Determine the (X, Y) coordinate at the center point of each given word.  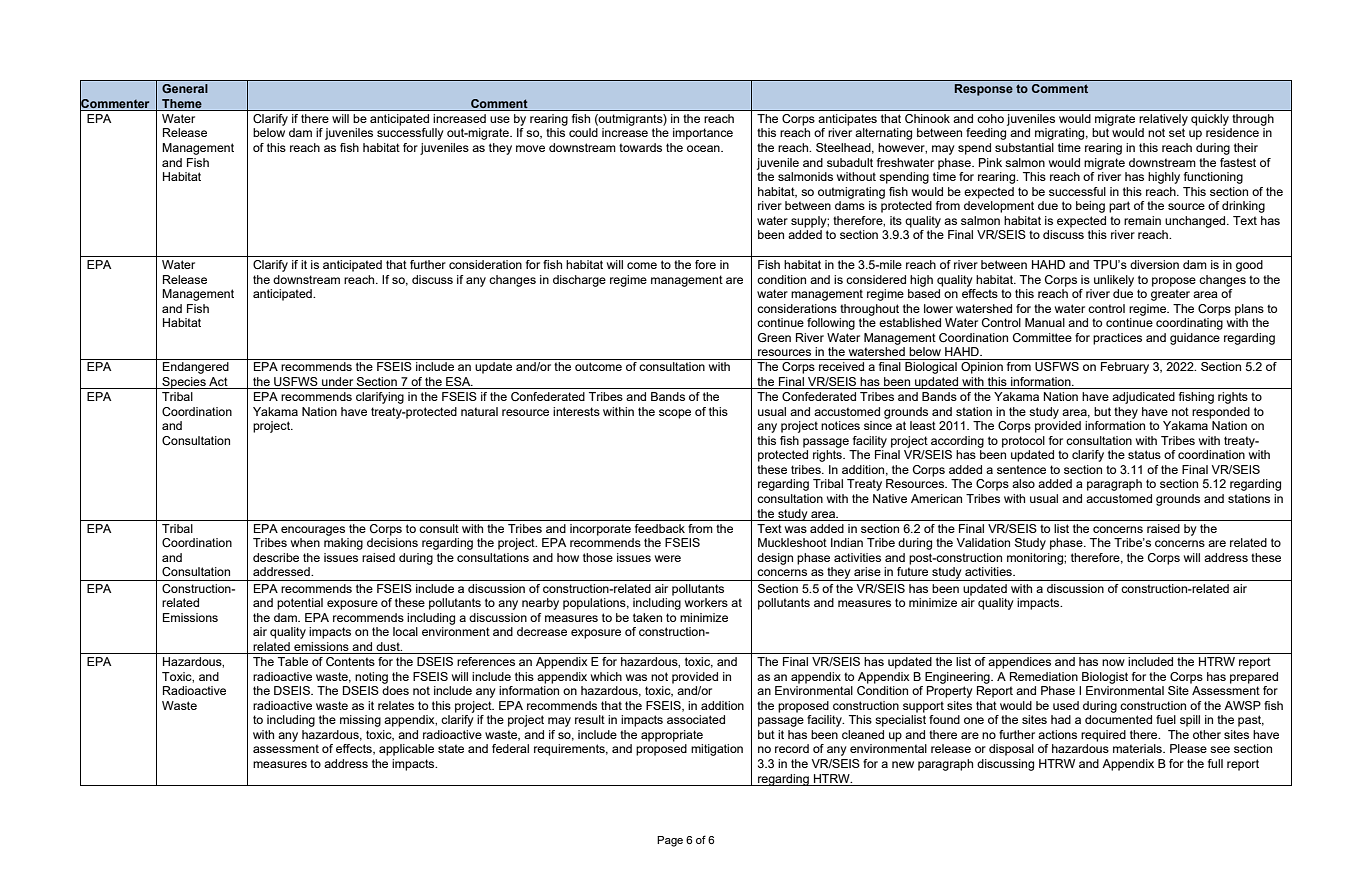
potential (300, 604)
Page (670, 841)
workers (706, 602)
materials (1138, 748)
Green (774, 337)
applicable (406, 750)
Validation (983, 542)
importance (703, 134)
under (338, 383)
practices (1117, 339)
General (185, 88)
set (1177, 132)
